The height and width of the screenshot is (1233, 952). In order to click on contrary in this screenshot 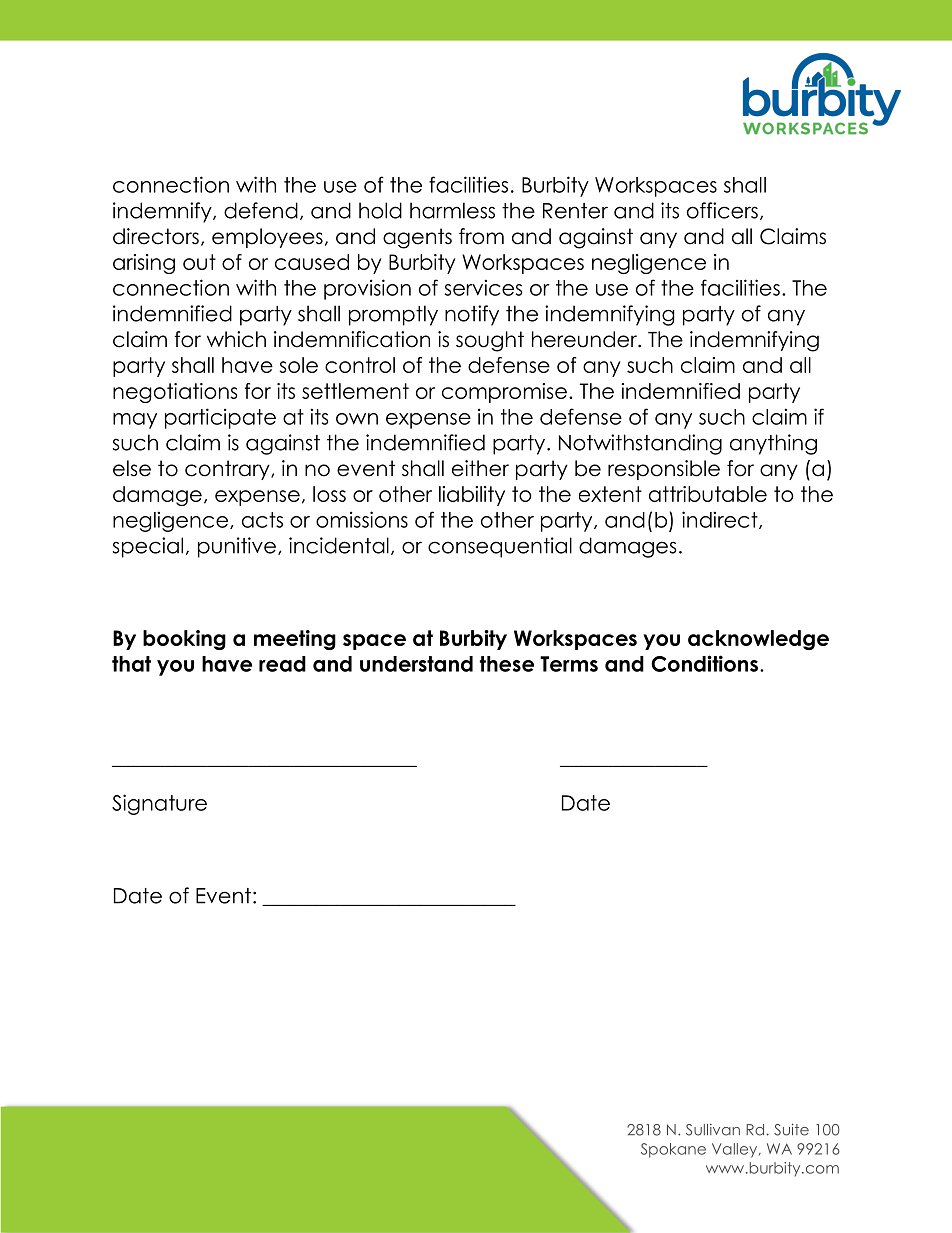, I will do `click(228, 470)`.
